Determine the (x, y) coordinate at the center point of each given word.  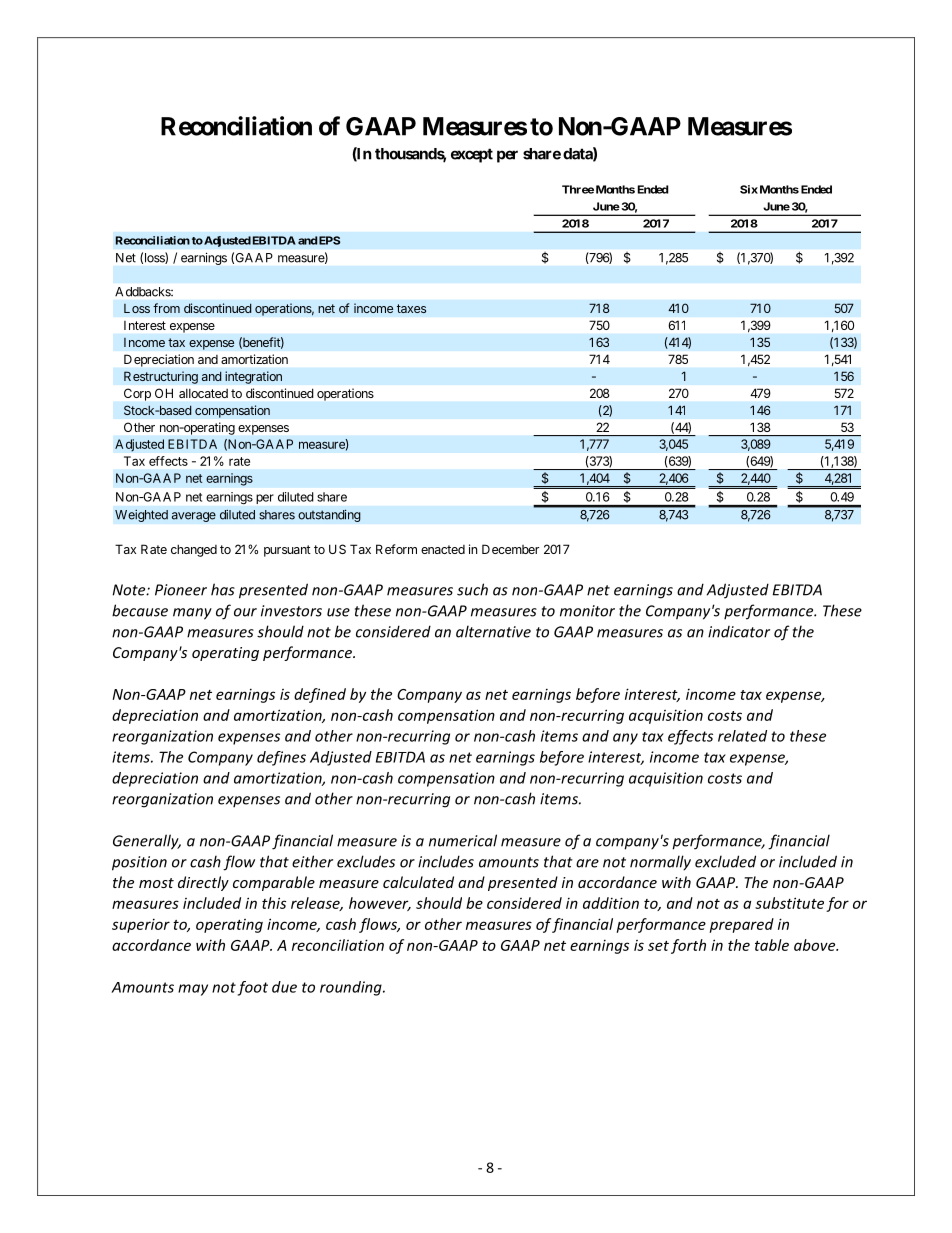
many (192, 614)
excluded (725, 861)
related (742, 736)
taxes (411, 308)
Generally (147, 842)
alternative (493, 631)
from (166, 308)
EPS (329, 240)
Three (578, 189)
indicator (739, 632)
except (472, 155)
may (193, 990)
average (194, 517)
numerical (463, 840)
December (510, 549)
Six (749, 189)
